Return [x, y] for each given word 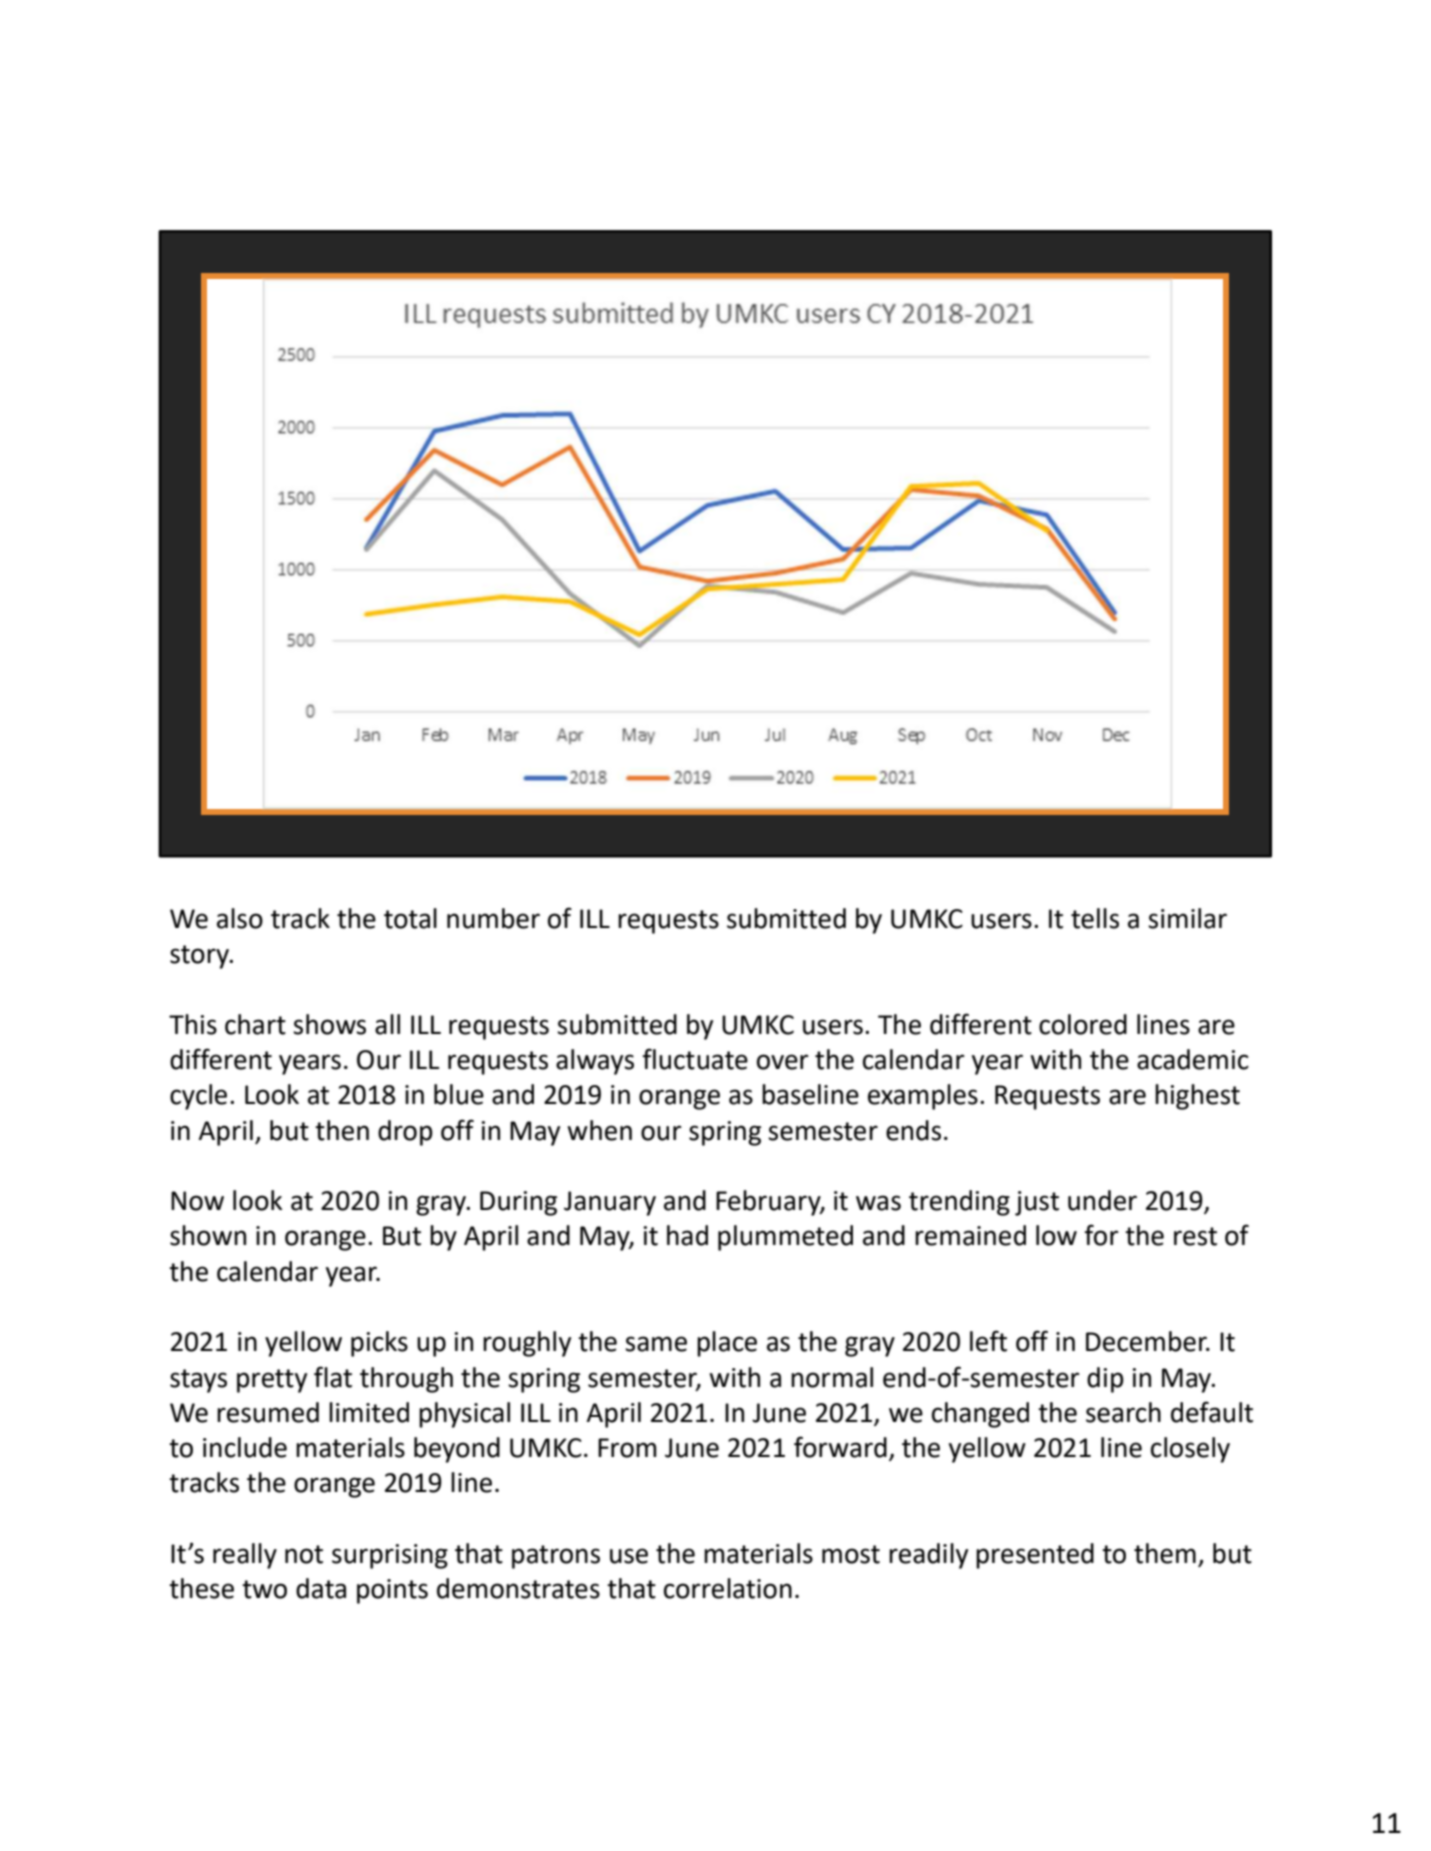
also [240, 918]
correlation [728, 1588]
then [342, 1130]
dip [1105, 1380]
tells [1095, 918]
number [493, 918]
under [1102, 1200]
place [727, 1344]
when [599, 1130]
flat [333, 1377]
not [304, 1554]
